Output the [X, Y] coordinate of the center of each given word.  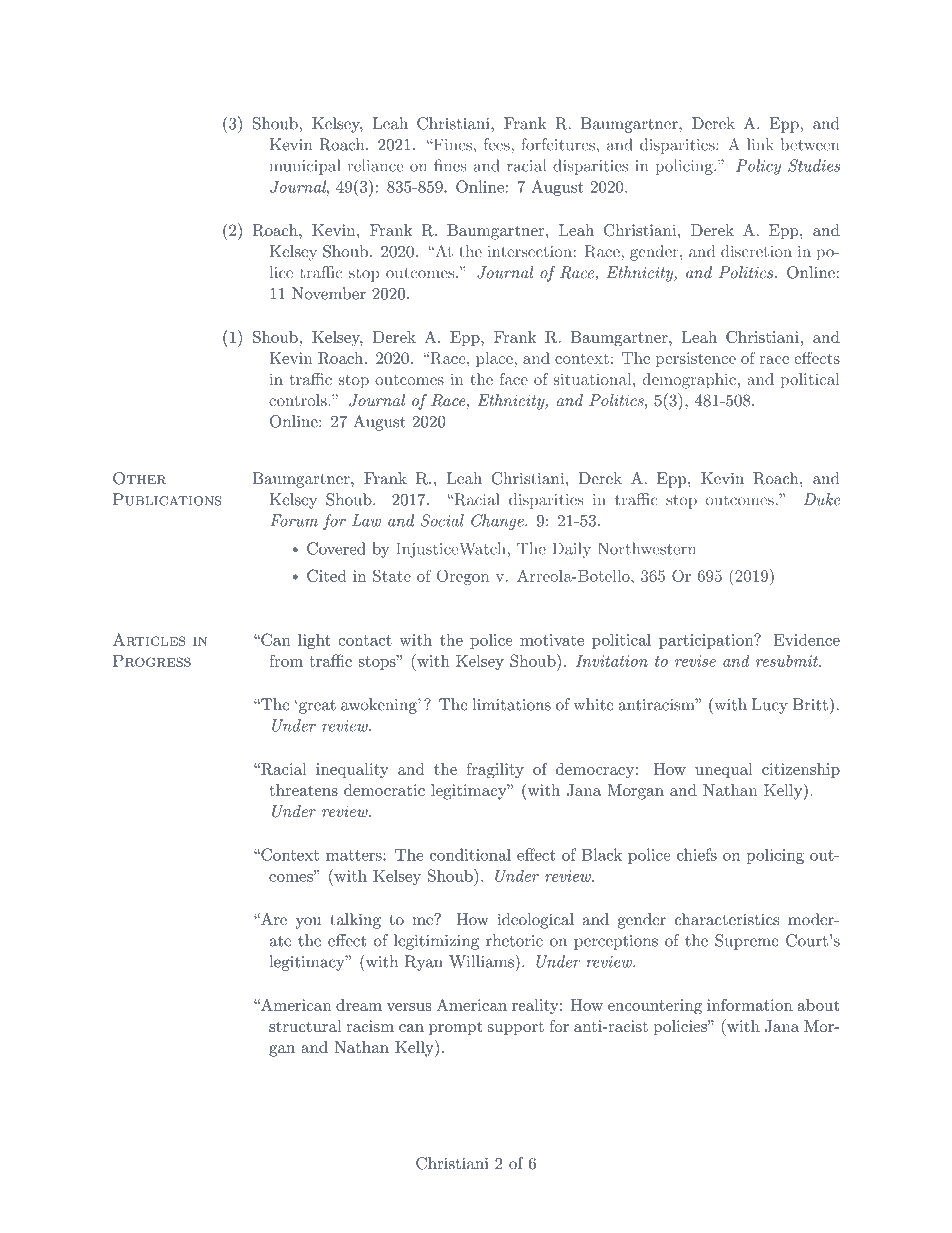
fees [498, 144]
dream [359, 1005]
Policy [758, 167]
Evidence [807, 640]
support [516, 1028]
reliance [375, 165]
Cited [327, 575]
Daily [571, 550]
